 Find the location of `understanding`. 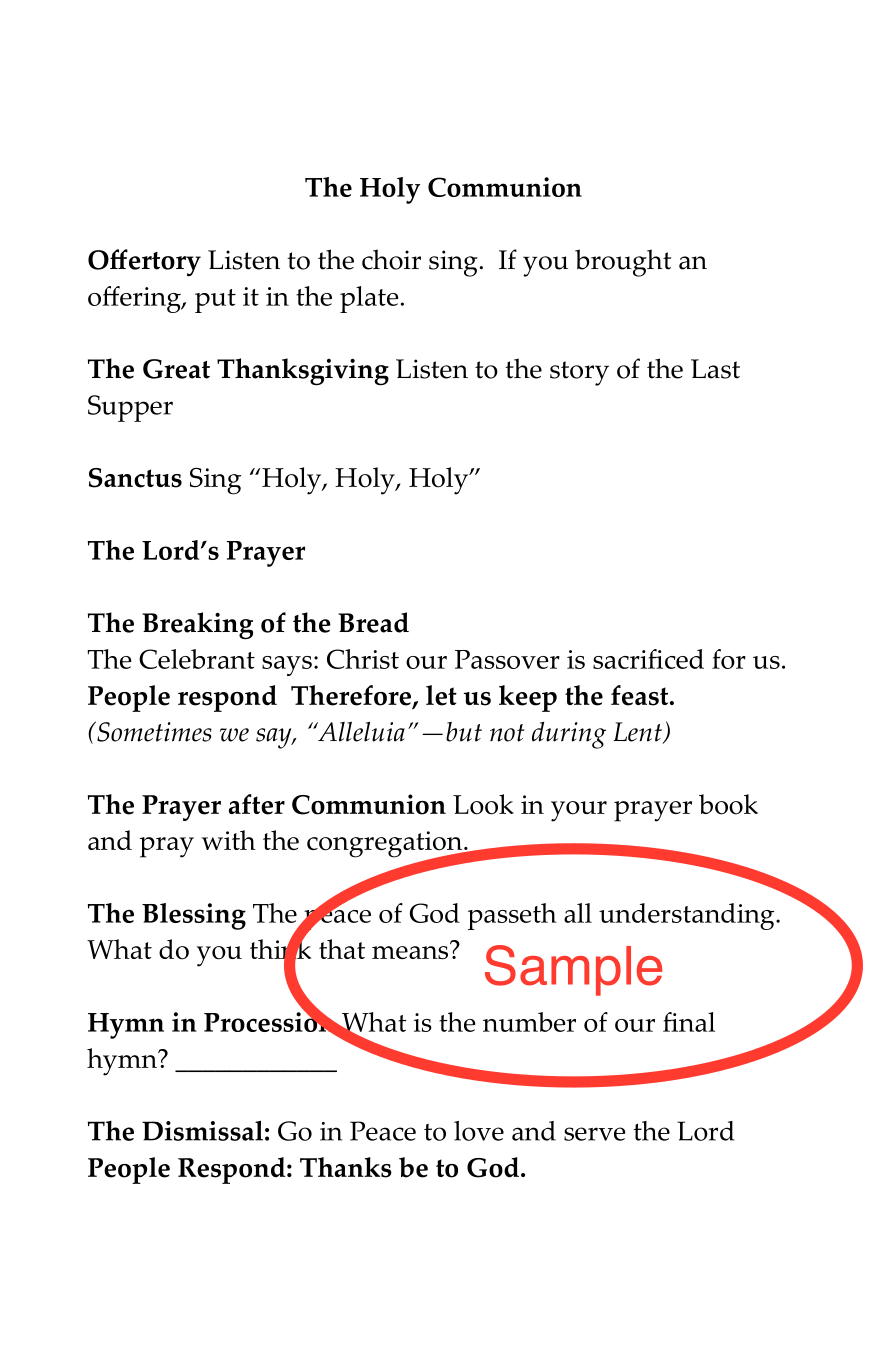

understanding is located at coordinates (688, 916).
